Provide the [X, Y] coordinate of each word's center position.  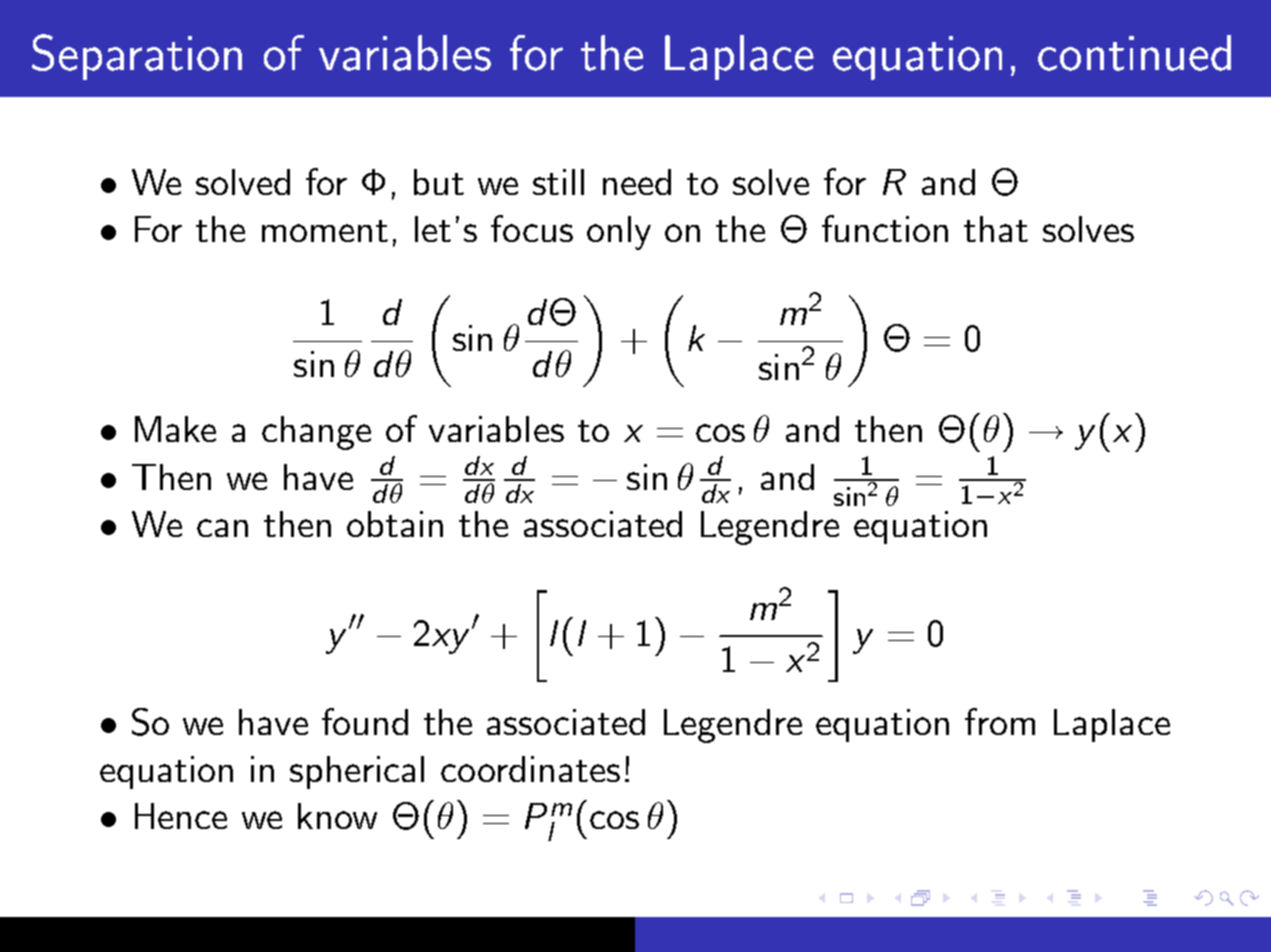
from [1000, 721]
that [996, 229]
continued [1134, 53]
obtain [395, 524]
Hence [181, 816]
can [222, 528]
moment [325, 231]
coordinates [530, 769]
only [619, 233]
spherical [357, 772]
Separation [137, 57]
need [637, 182]
